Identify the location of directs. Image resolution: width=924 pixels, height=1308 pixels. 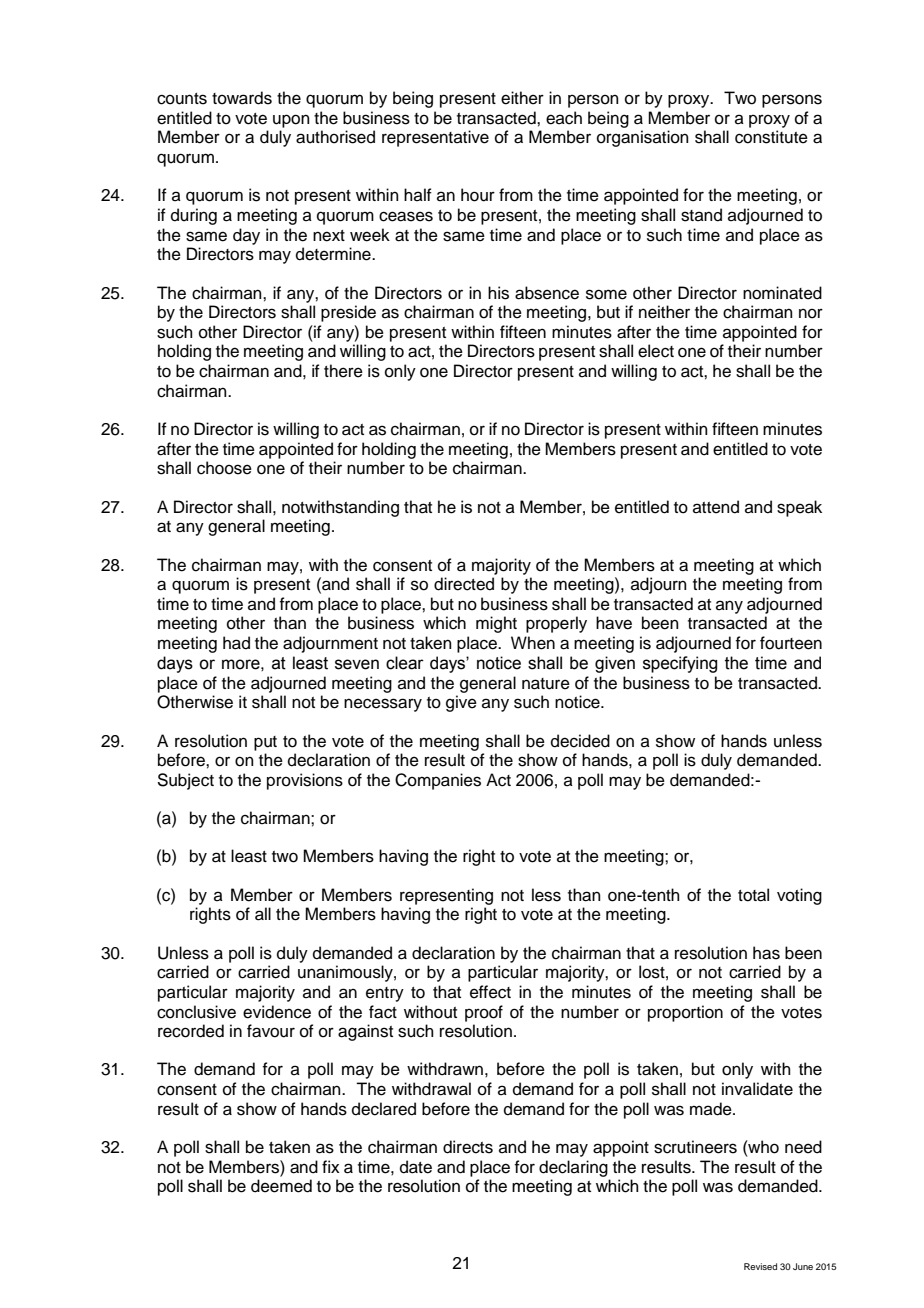
(468, 1147).
